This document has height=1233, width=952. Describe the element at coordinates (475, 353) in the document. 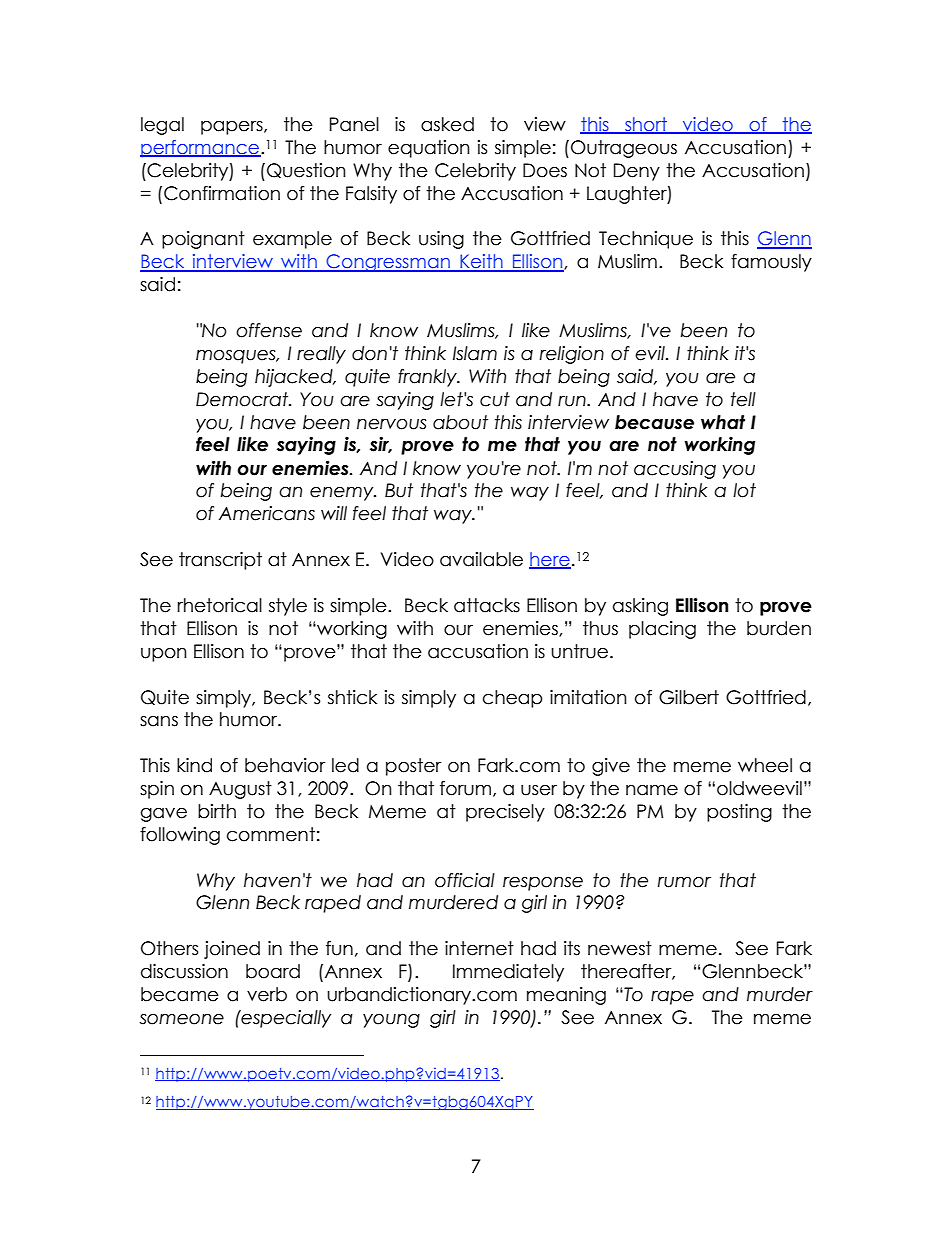

I see `Islam` at that location.
